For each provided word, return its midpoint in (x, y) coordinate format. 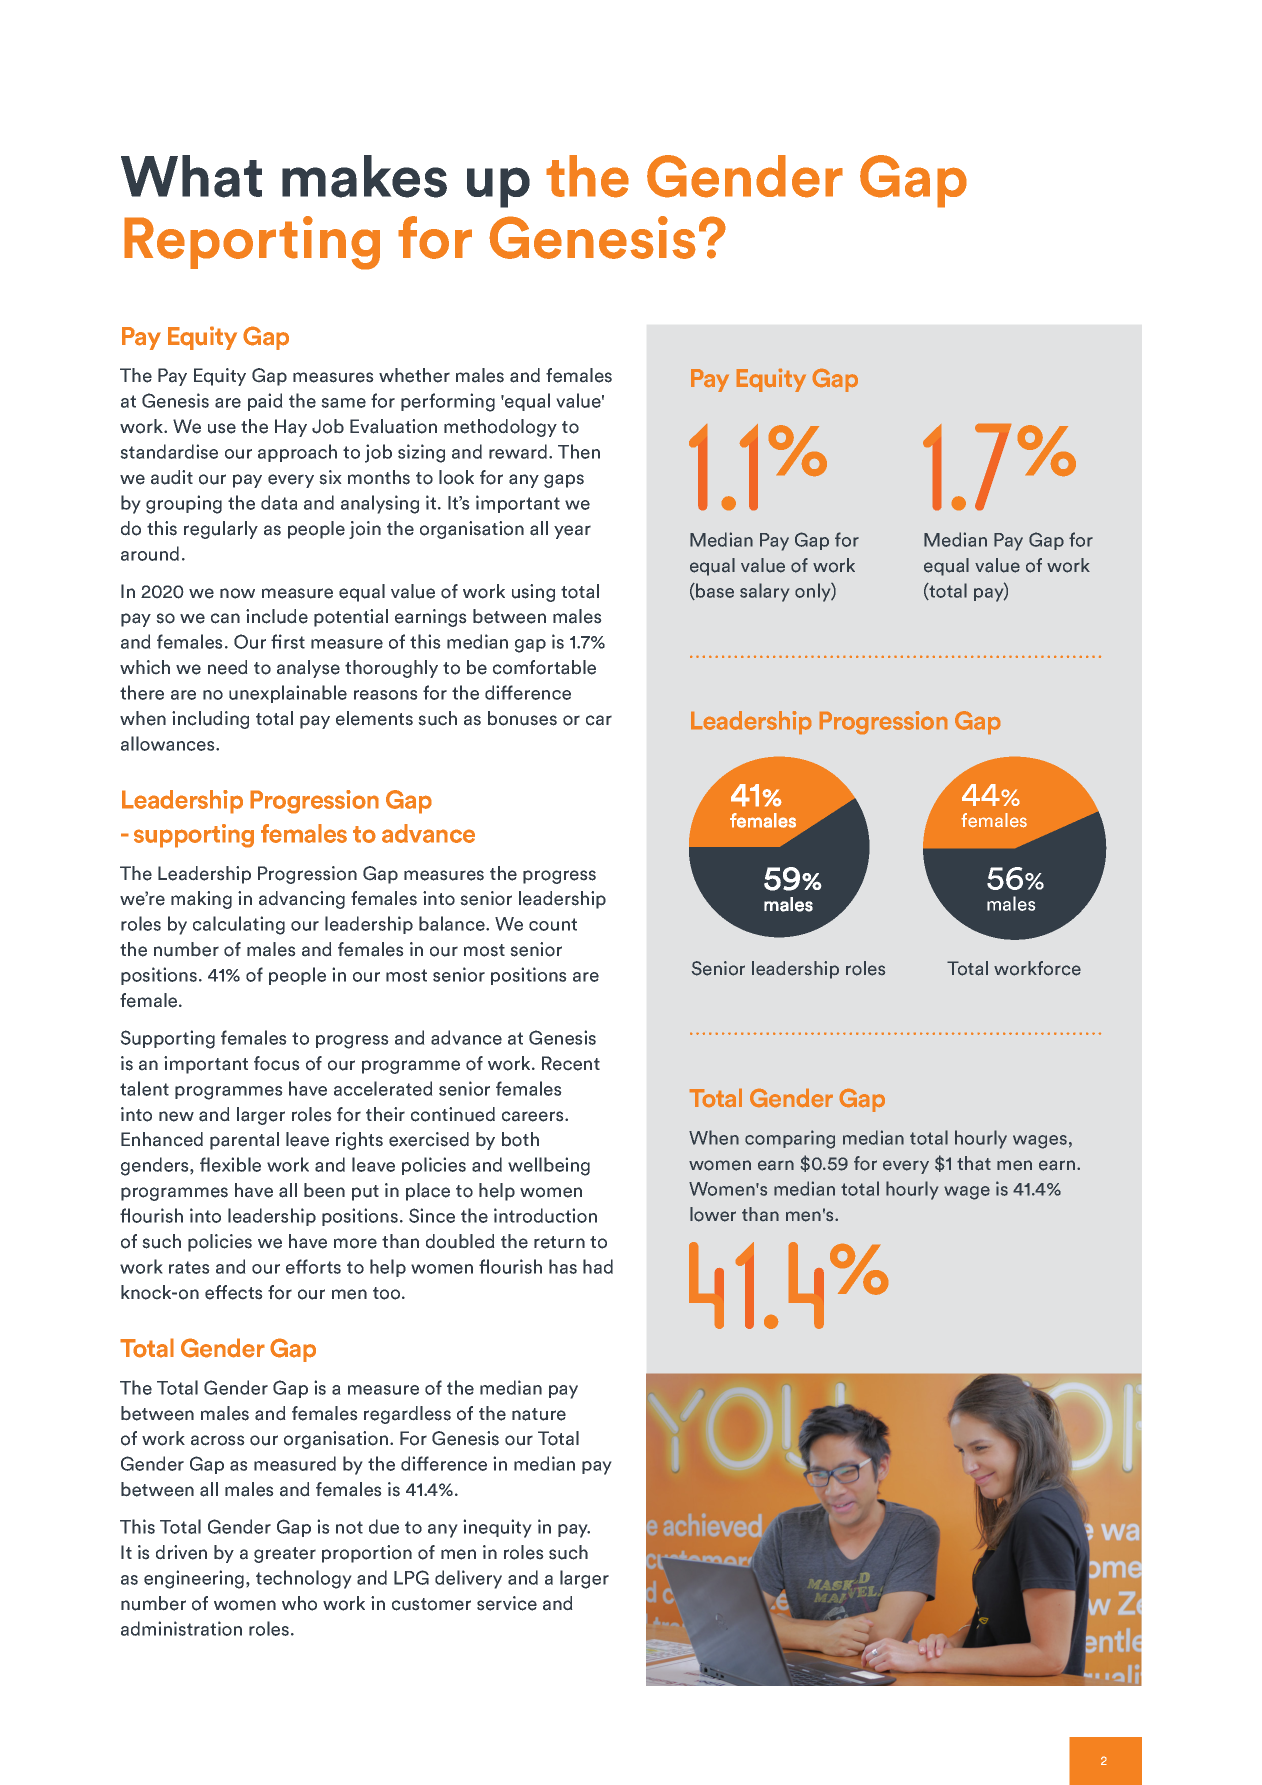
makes (364, 176)
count (553, 924)
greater (285, 1555)
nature (539, 1414)
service (507, 1603)
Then (579, 451)
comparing (790, 1139)
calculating (239, 925)
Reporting (252, 243)
